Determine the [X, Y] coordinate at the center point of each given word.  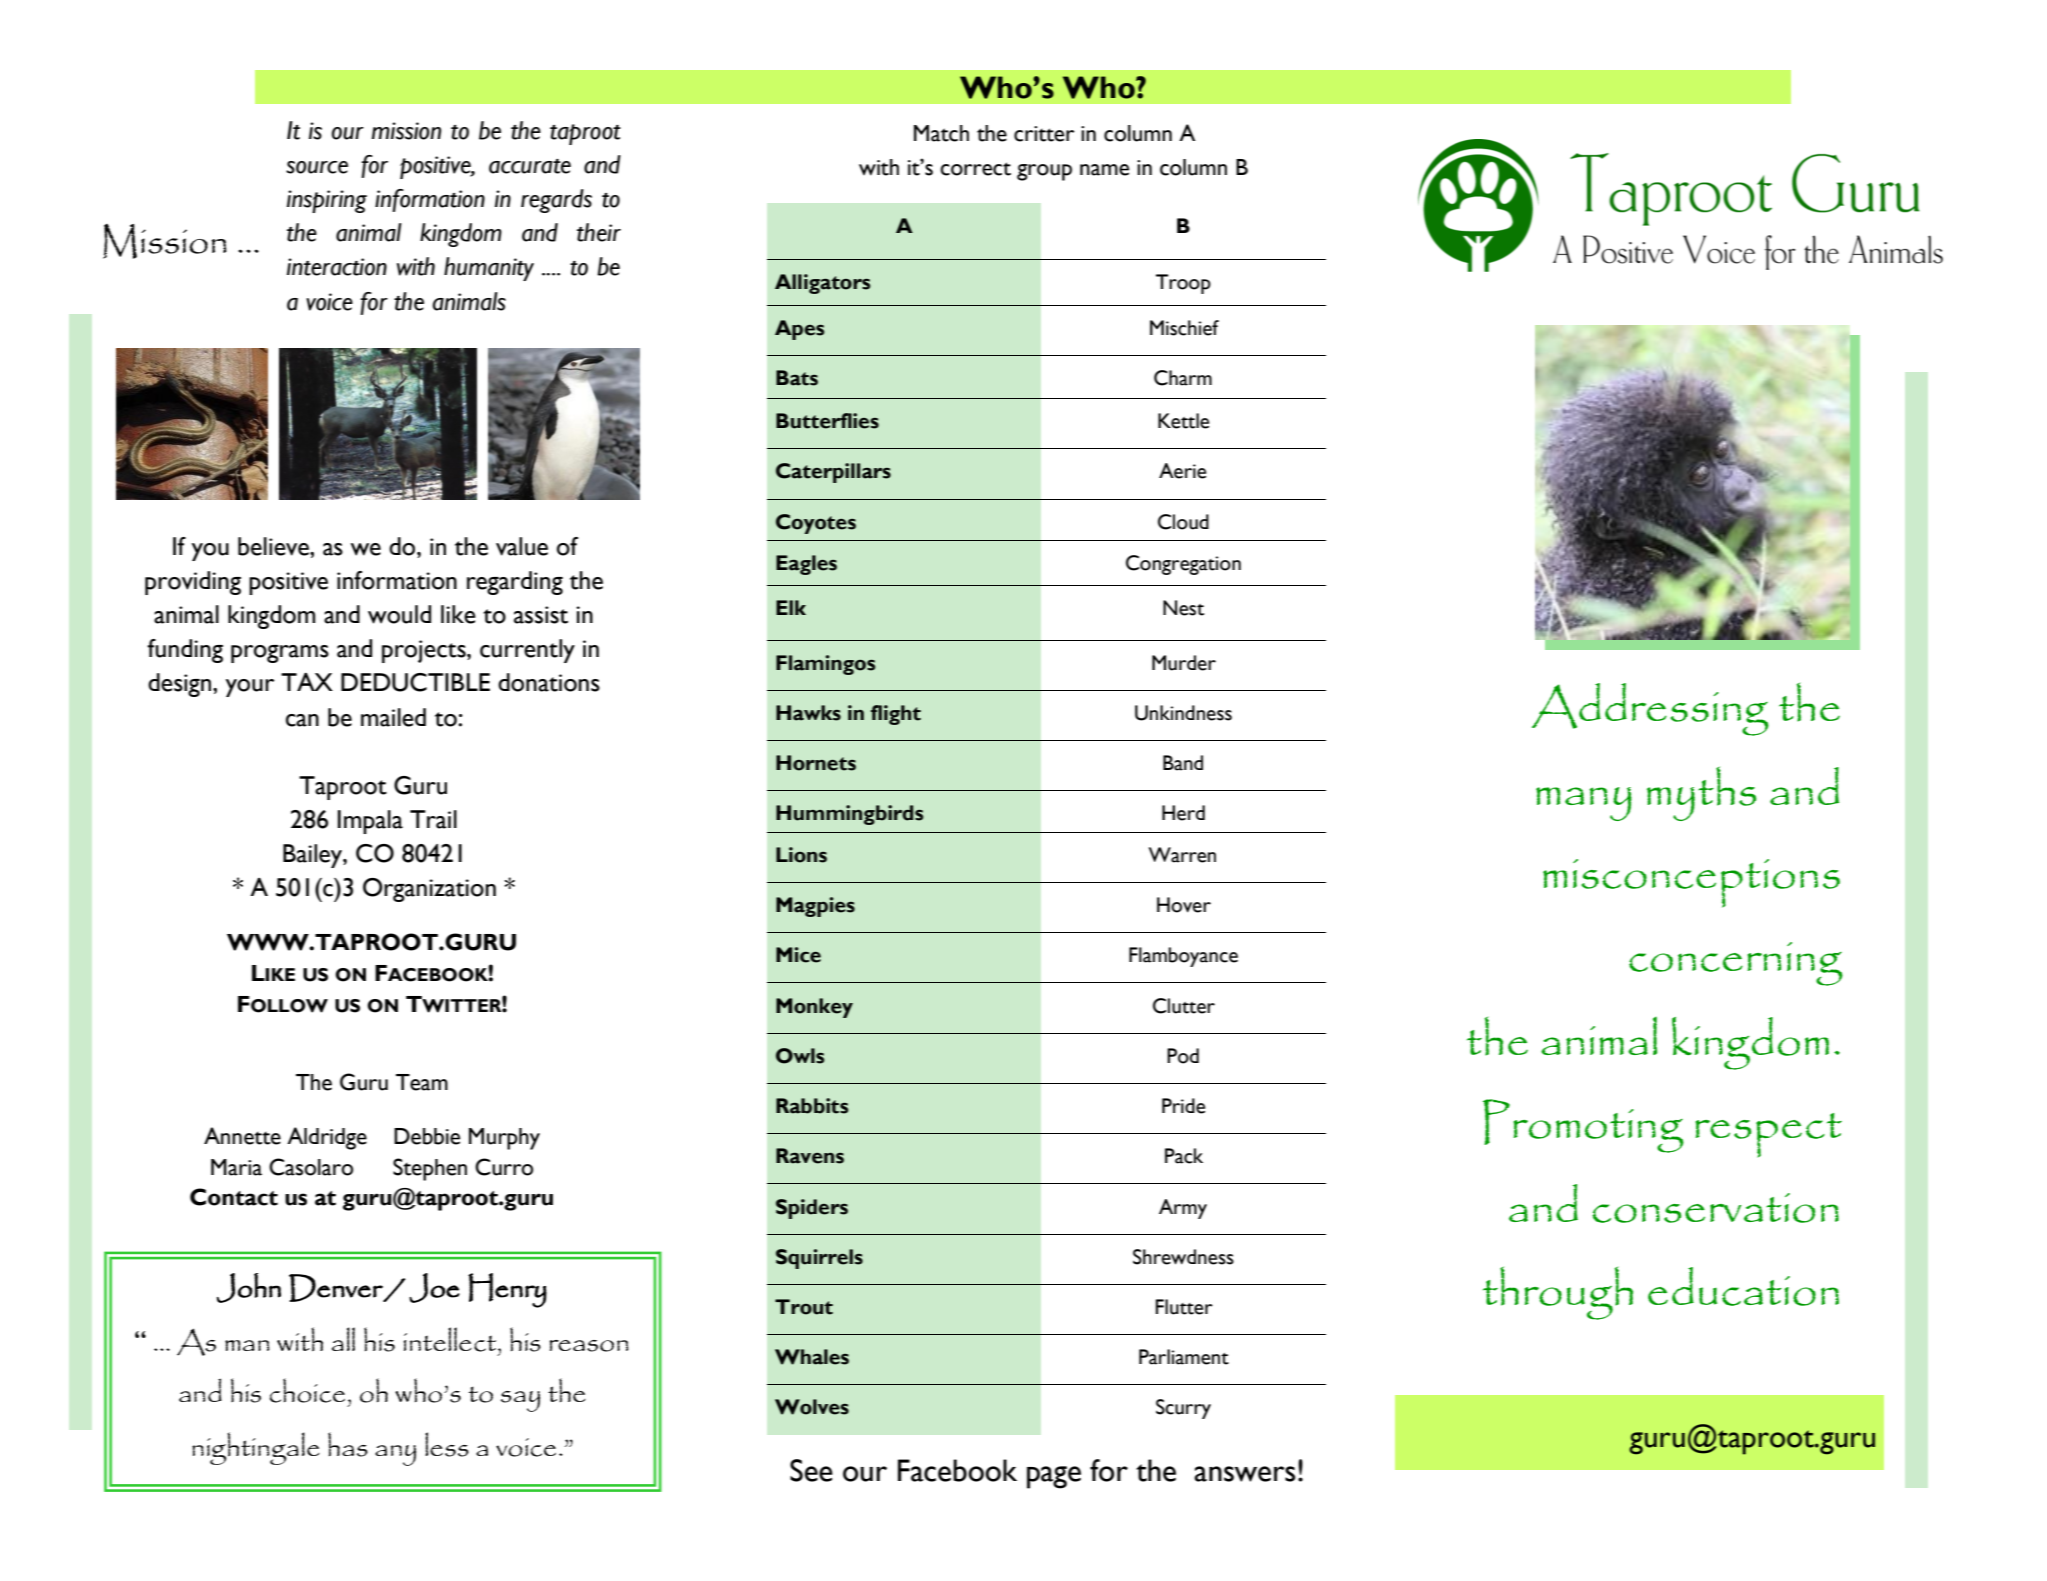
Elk [791, 607]
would [399, 614]
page [1054, 1477]
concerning [1736, 964]
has [348, 1444]
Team [422, 1082]
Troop [1183, 284]
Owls [800, 1056]
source [317, 167]
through [1558, 1293]
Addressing [1650, 709]
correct [975, 169]
